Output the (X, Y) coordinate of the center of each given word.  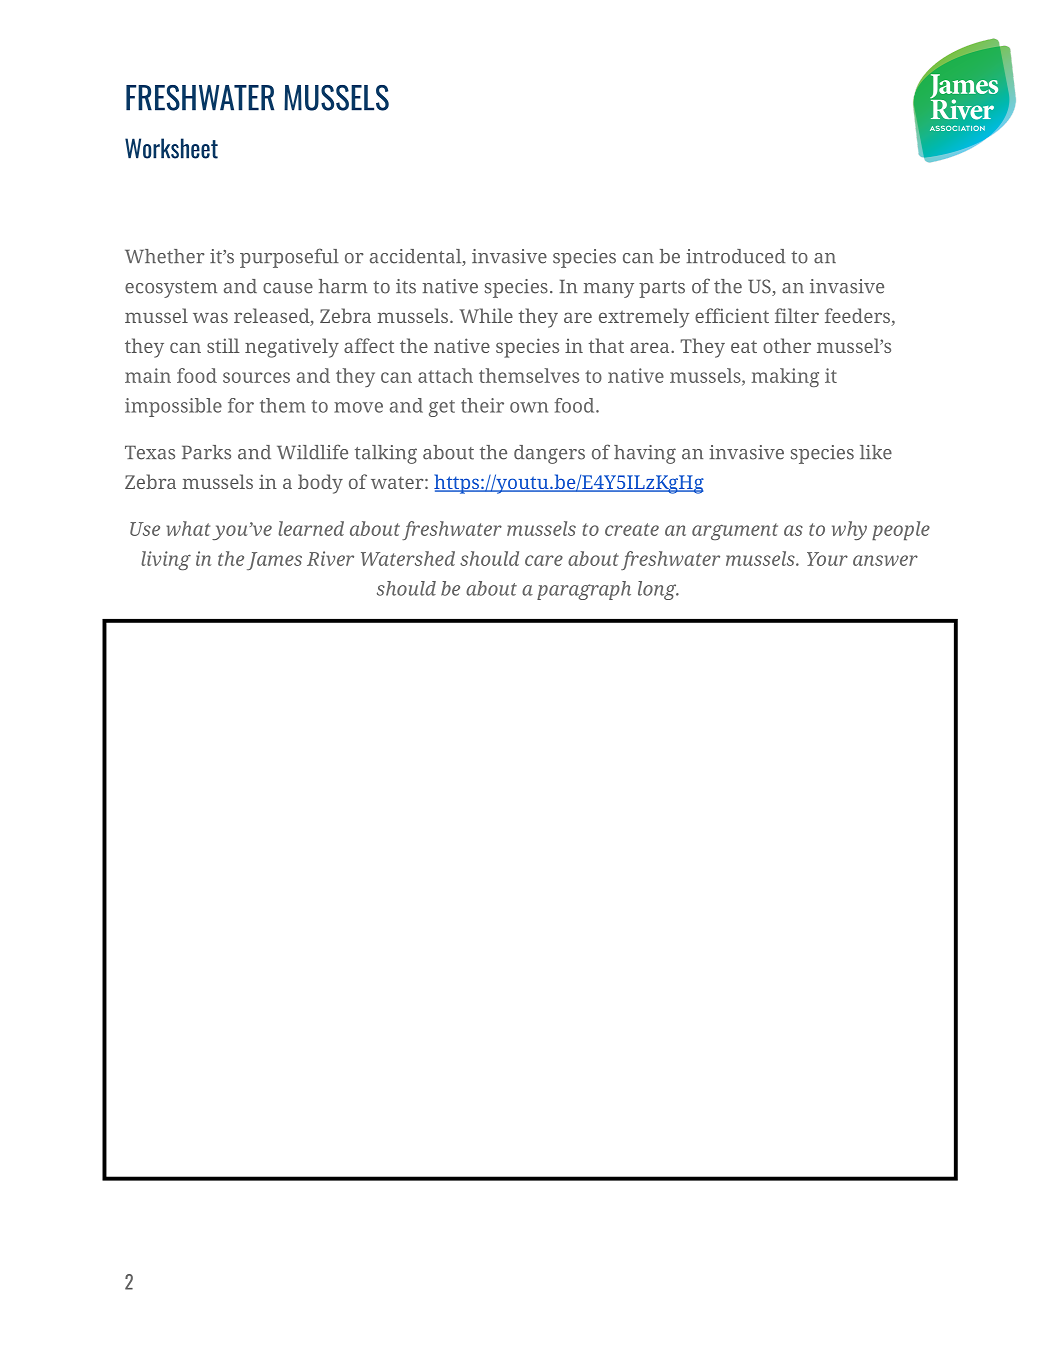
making (785, 377)
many (609, 290)
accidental (417, 257)
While (486, 315)
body (320, 484)
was (210, 317)
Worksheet (171, 148)
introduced (736, 256)
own (529, 407)
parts (662, 289)
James (274, 561)
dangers (549, 454)
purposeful (289, 258)
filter (797, 315)
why (849, 530)
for (241, 405)
